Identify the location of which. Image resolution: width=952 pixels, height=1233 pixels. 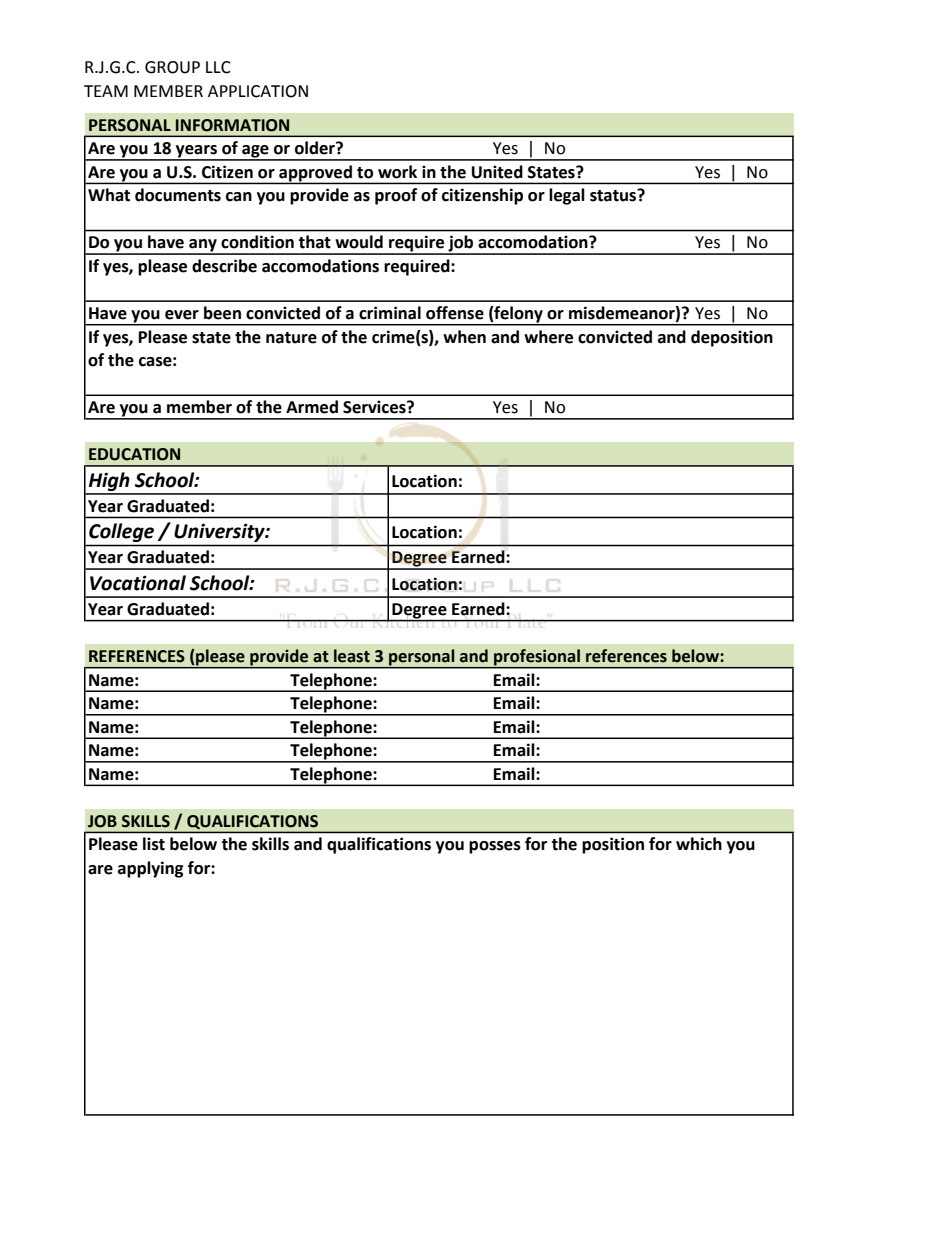
(699, 844).
